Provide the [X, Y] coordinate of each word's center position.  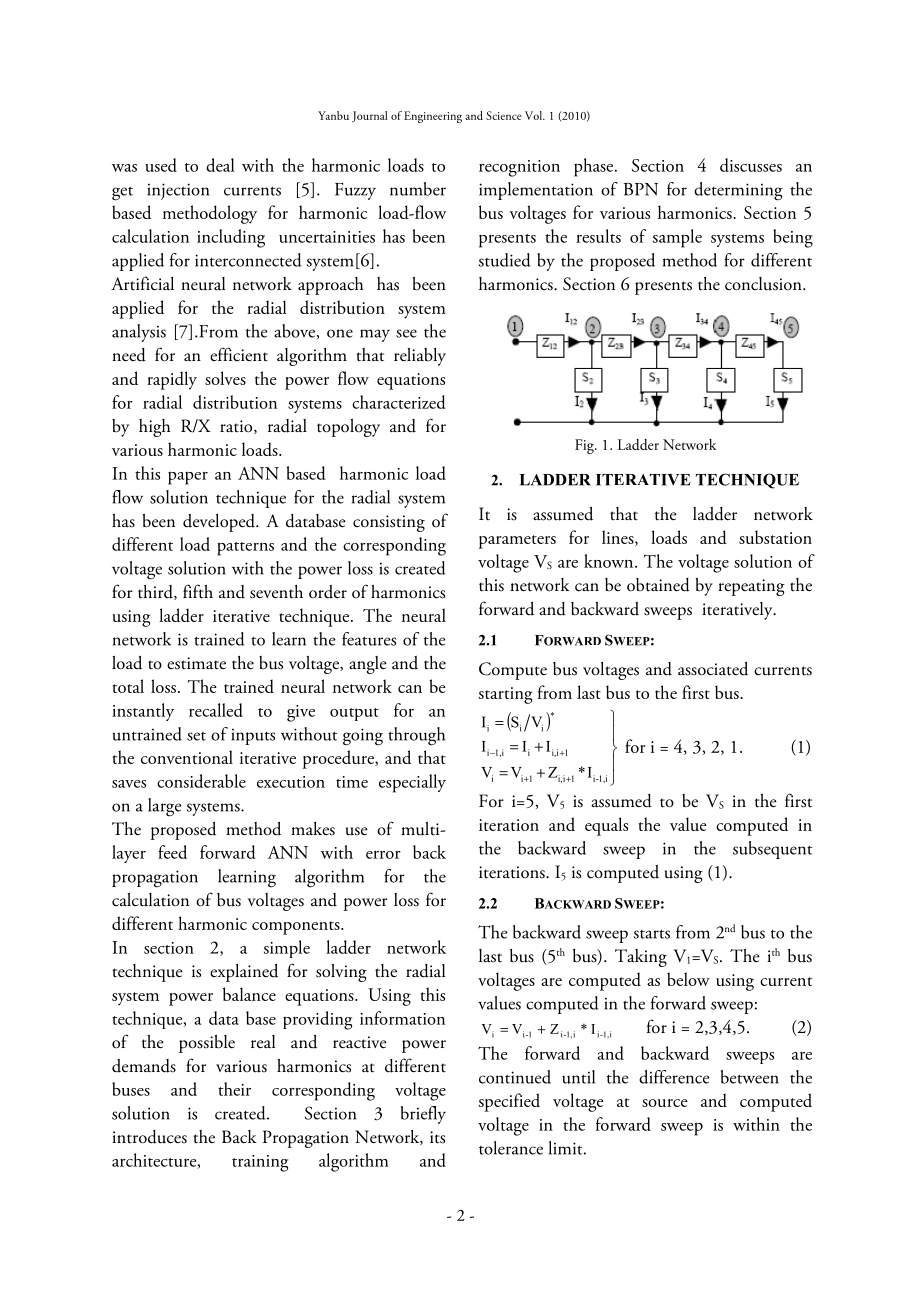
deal [220, 165]
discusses [751, 165]
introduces [149, 1137]
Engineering [433, 117]
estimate [196, 663]
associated [713, 669]
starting [506, 695]
